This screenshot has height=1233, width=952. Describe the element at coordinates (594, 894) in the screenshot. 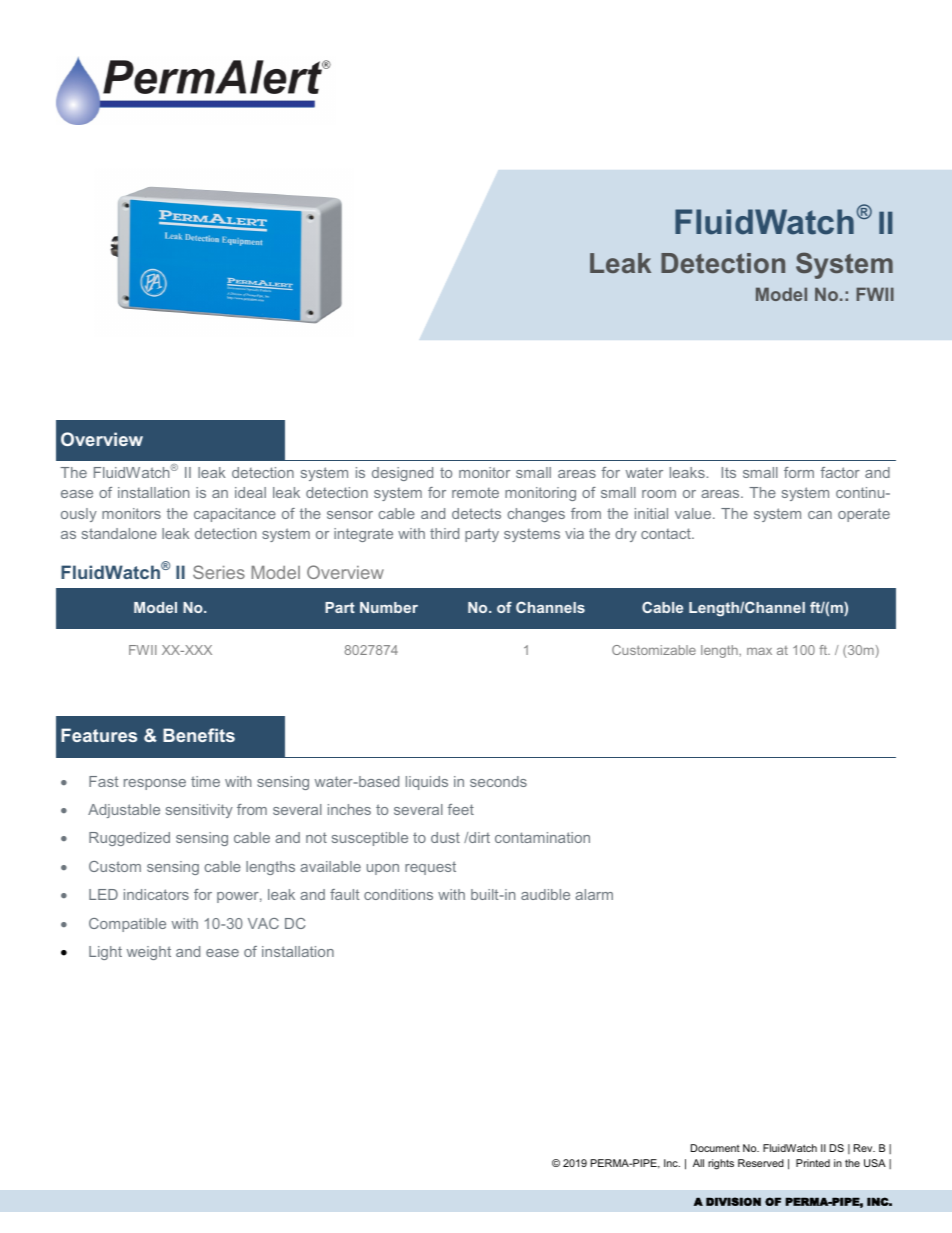

I see `alarm` at that location.
